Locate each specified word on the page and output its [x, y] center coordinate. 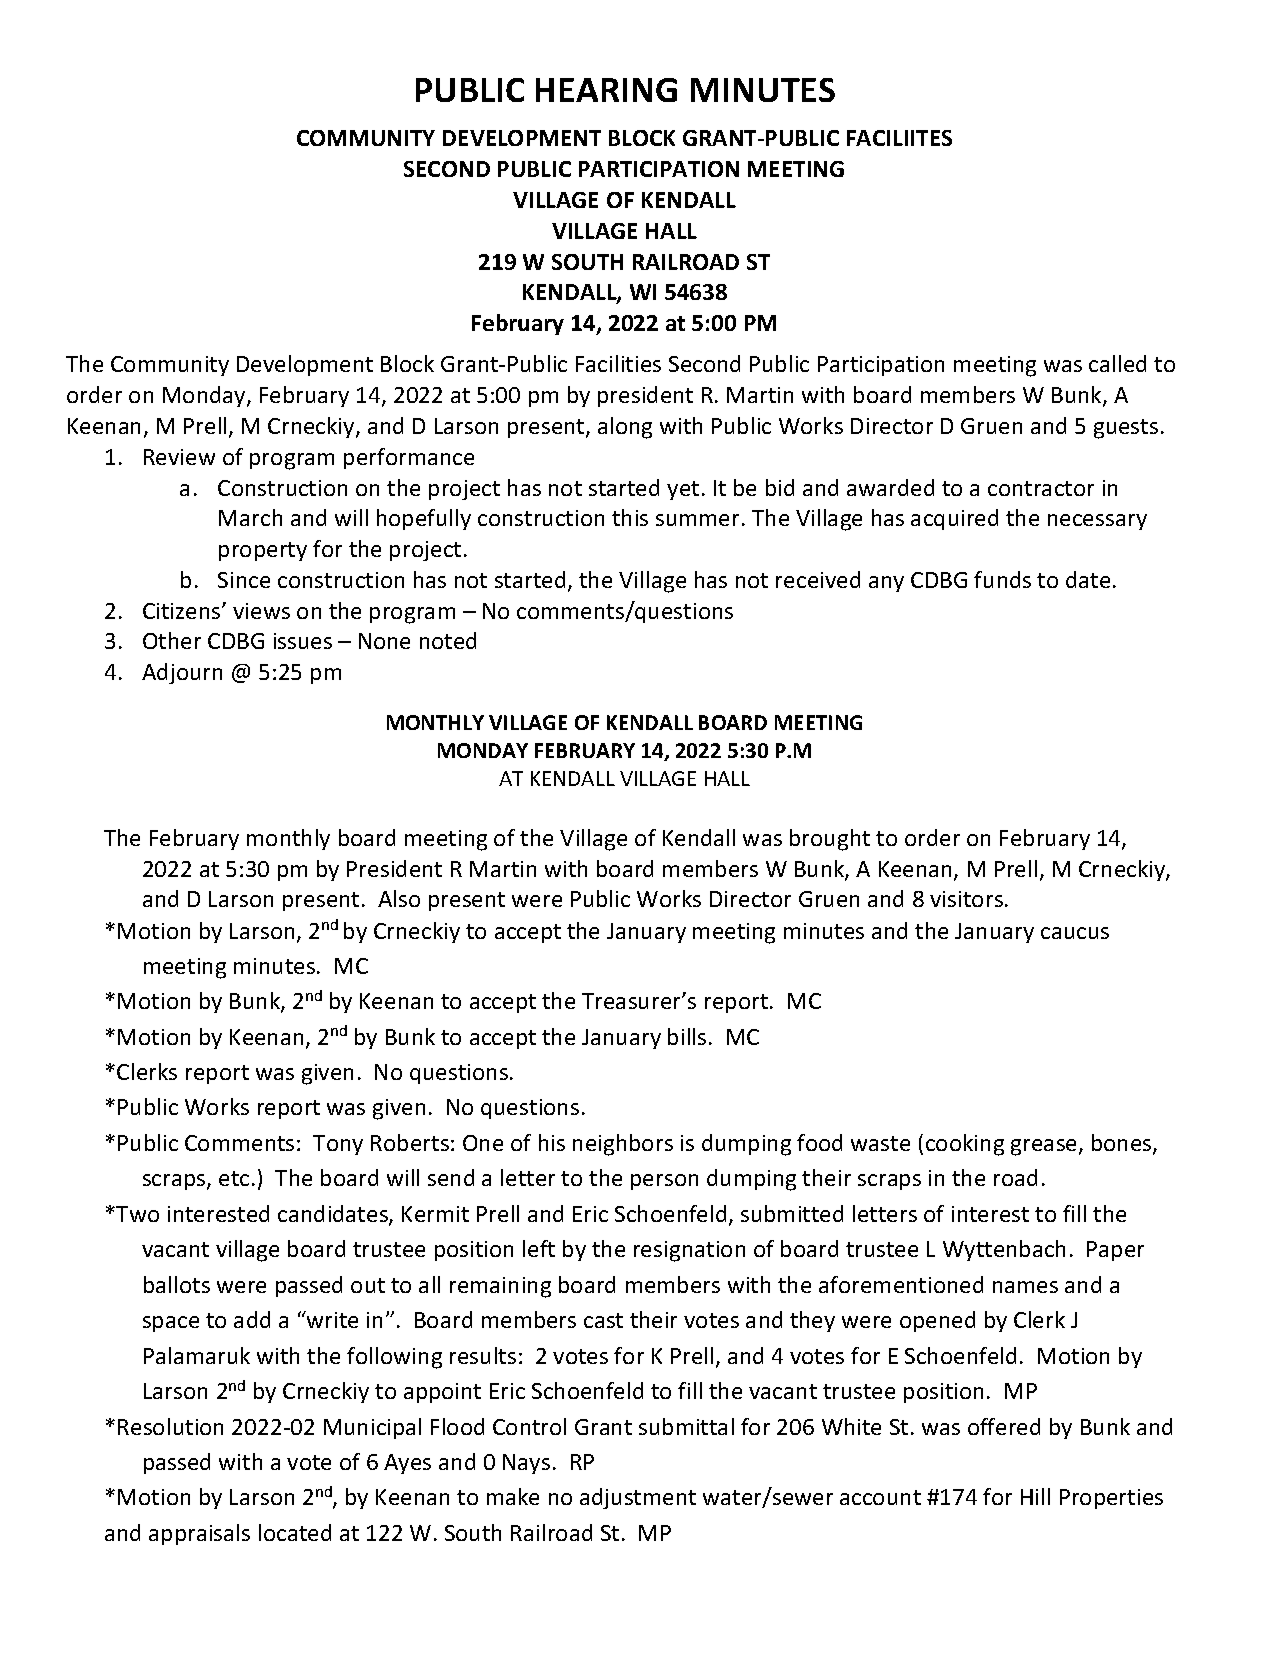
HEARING [606, 90]
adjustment [638, 1498]
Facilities [618, 363]
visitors [966, 899]
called [1117, 363]
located [295, 1532]
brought [830, 840]
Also [399, 898]
